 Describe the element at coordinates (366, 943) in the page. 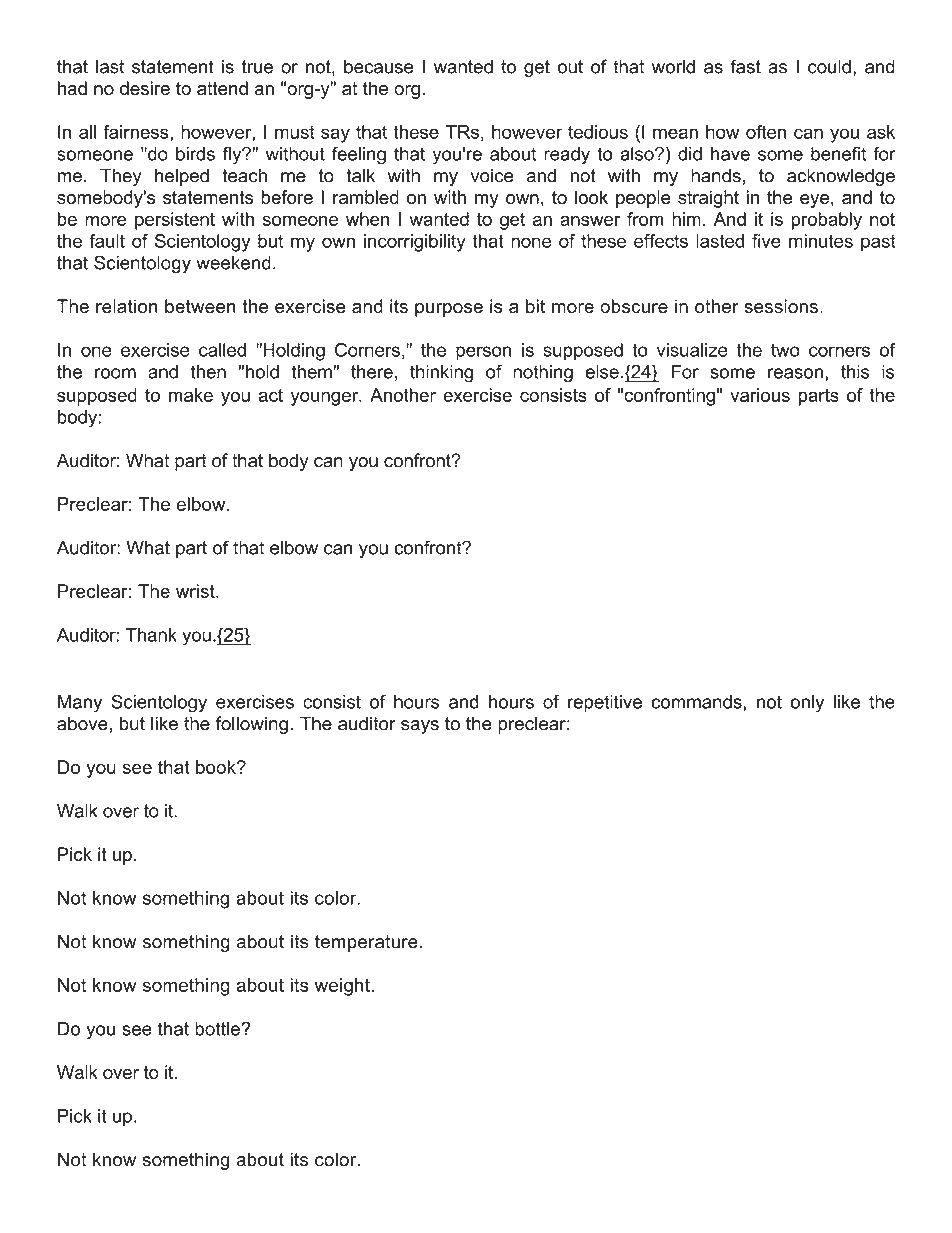

I see `temperature` at that location.
